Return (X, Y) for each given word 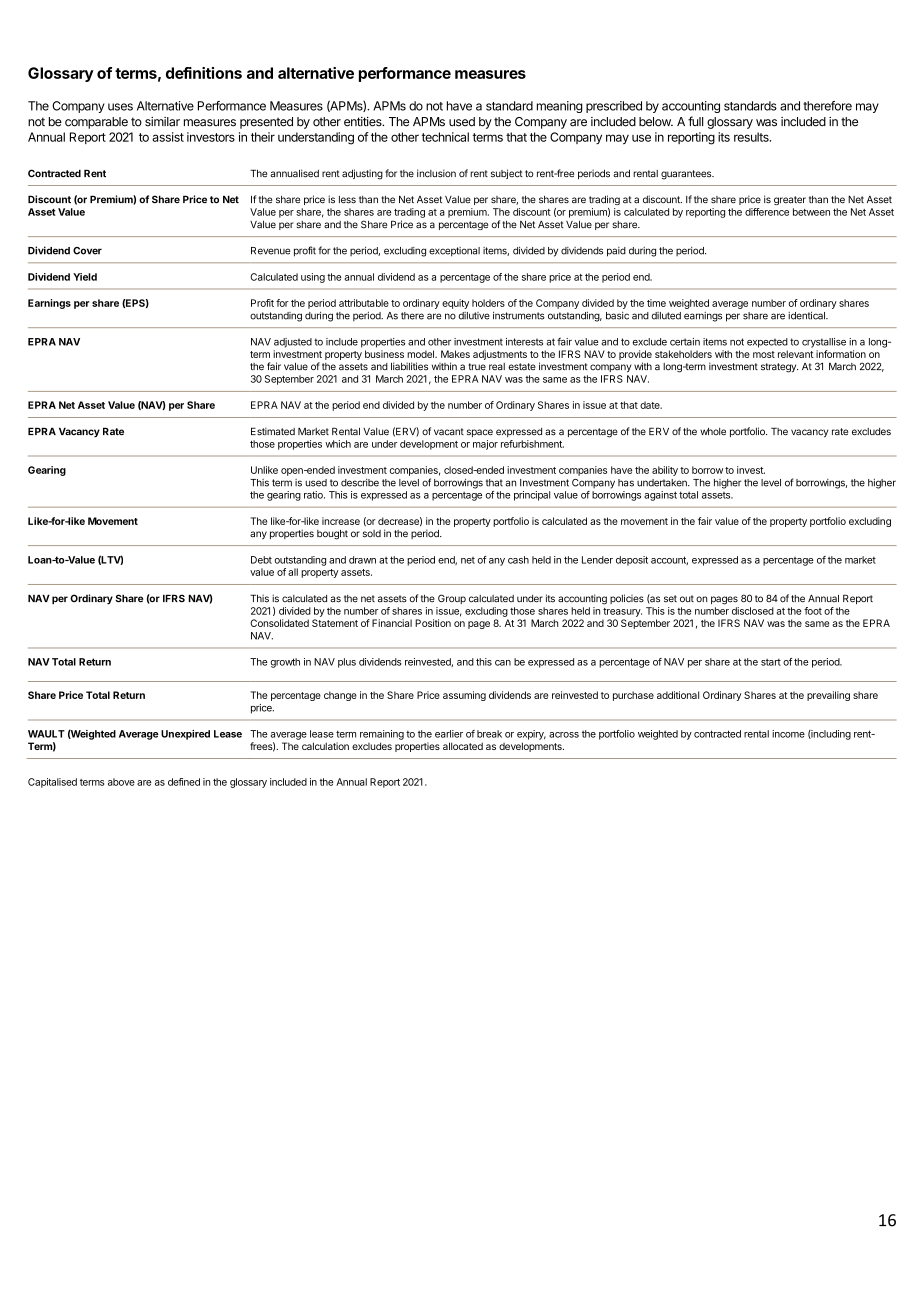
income (788, 734)
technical (445, 137)
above (121, 782)
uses (120, 107)
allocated (463, 746)
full (695, 121)
